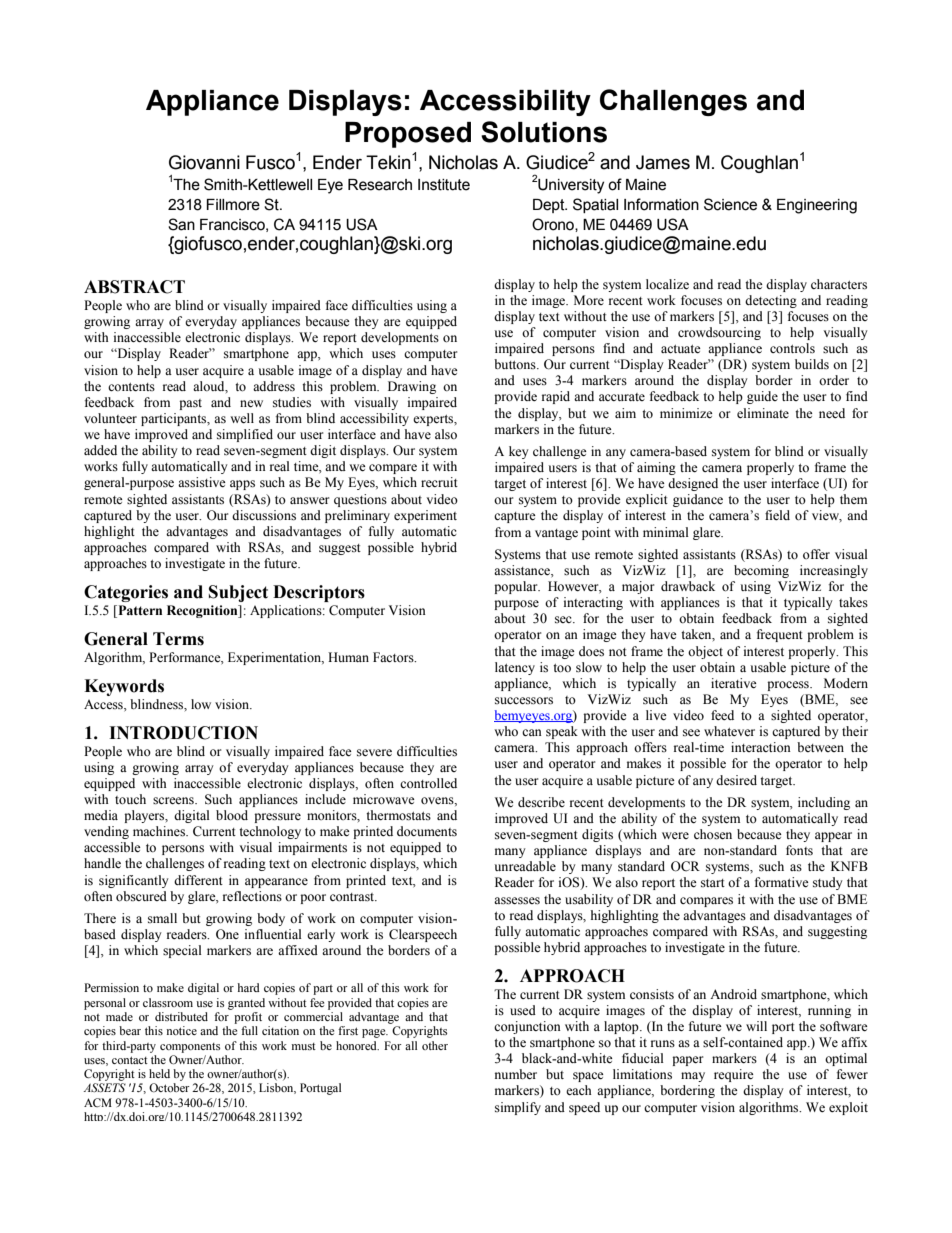  I want to click on require, so click(734, 1075).
